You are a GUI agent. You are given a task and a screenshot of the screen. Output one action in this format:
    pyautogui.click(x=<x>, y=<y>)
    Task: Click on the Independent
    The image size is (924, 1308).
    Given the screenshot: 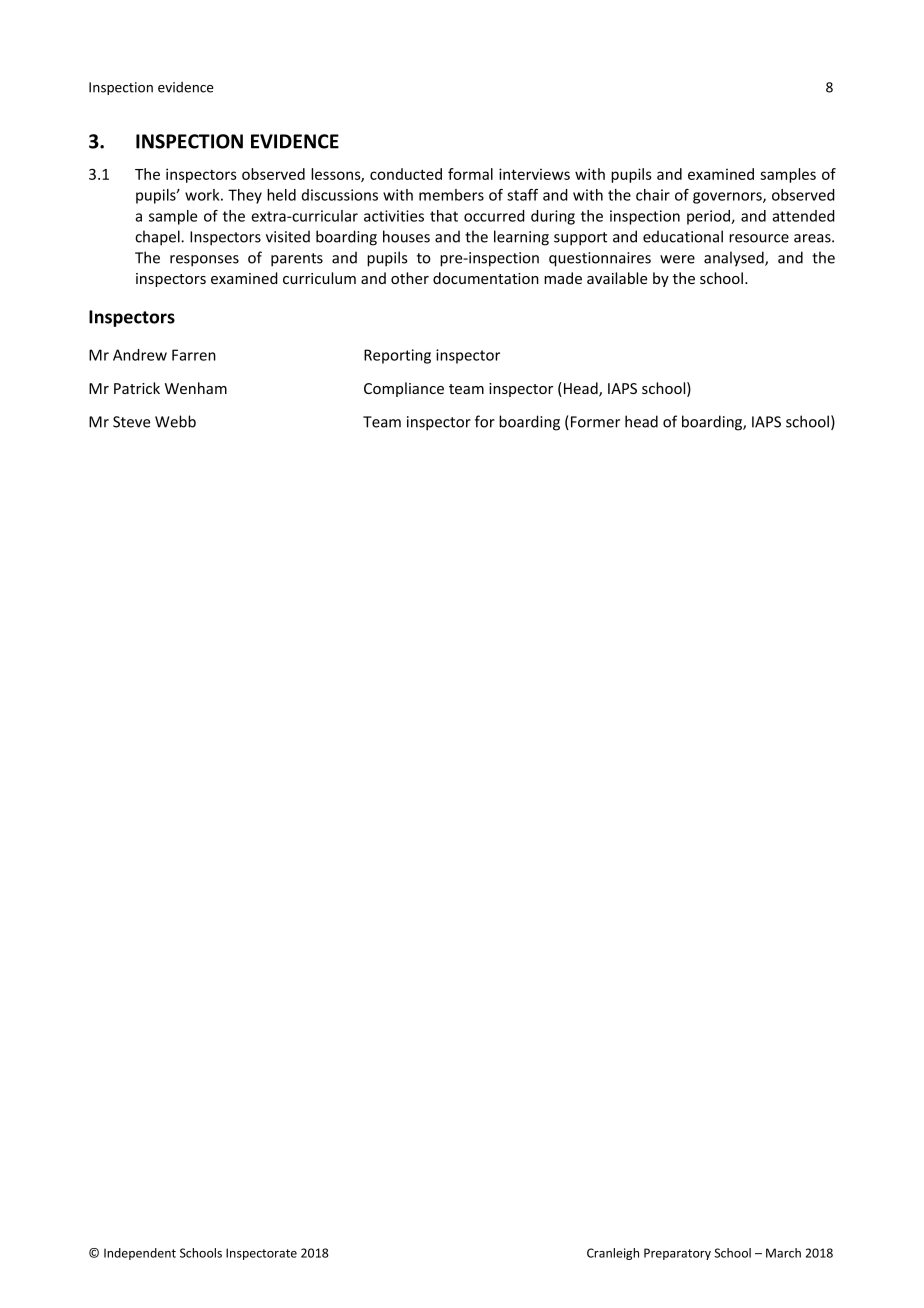 What is the action you would take?
    pyautogui.click(x=140, y=1254)
